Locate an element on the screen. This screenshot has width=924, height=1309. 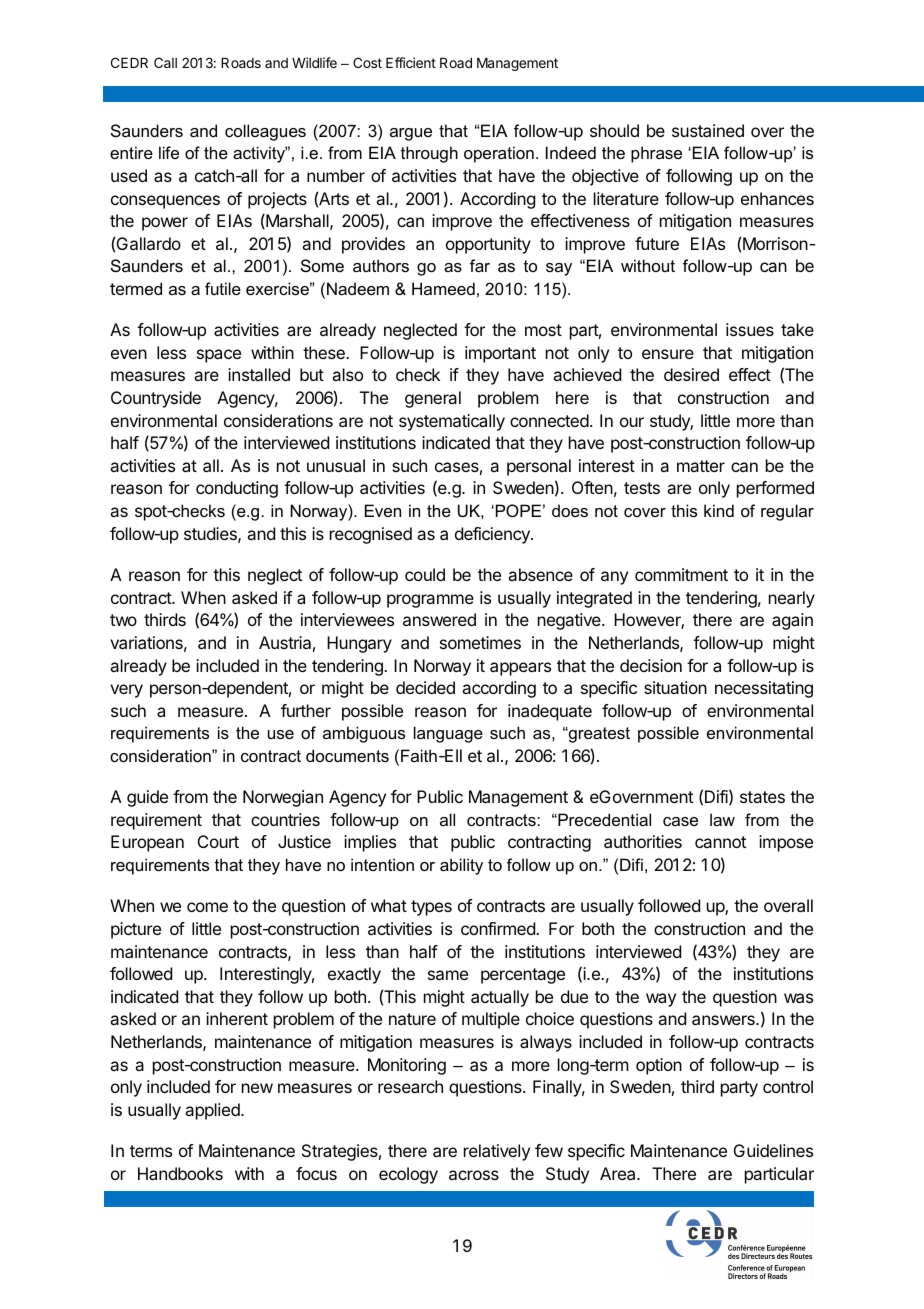
language is located at coordinates (448, 734).
